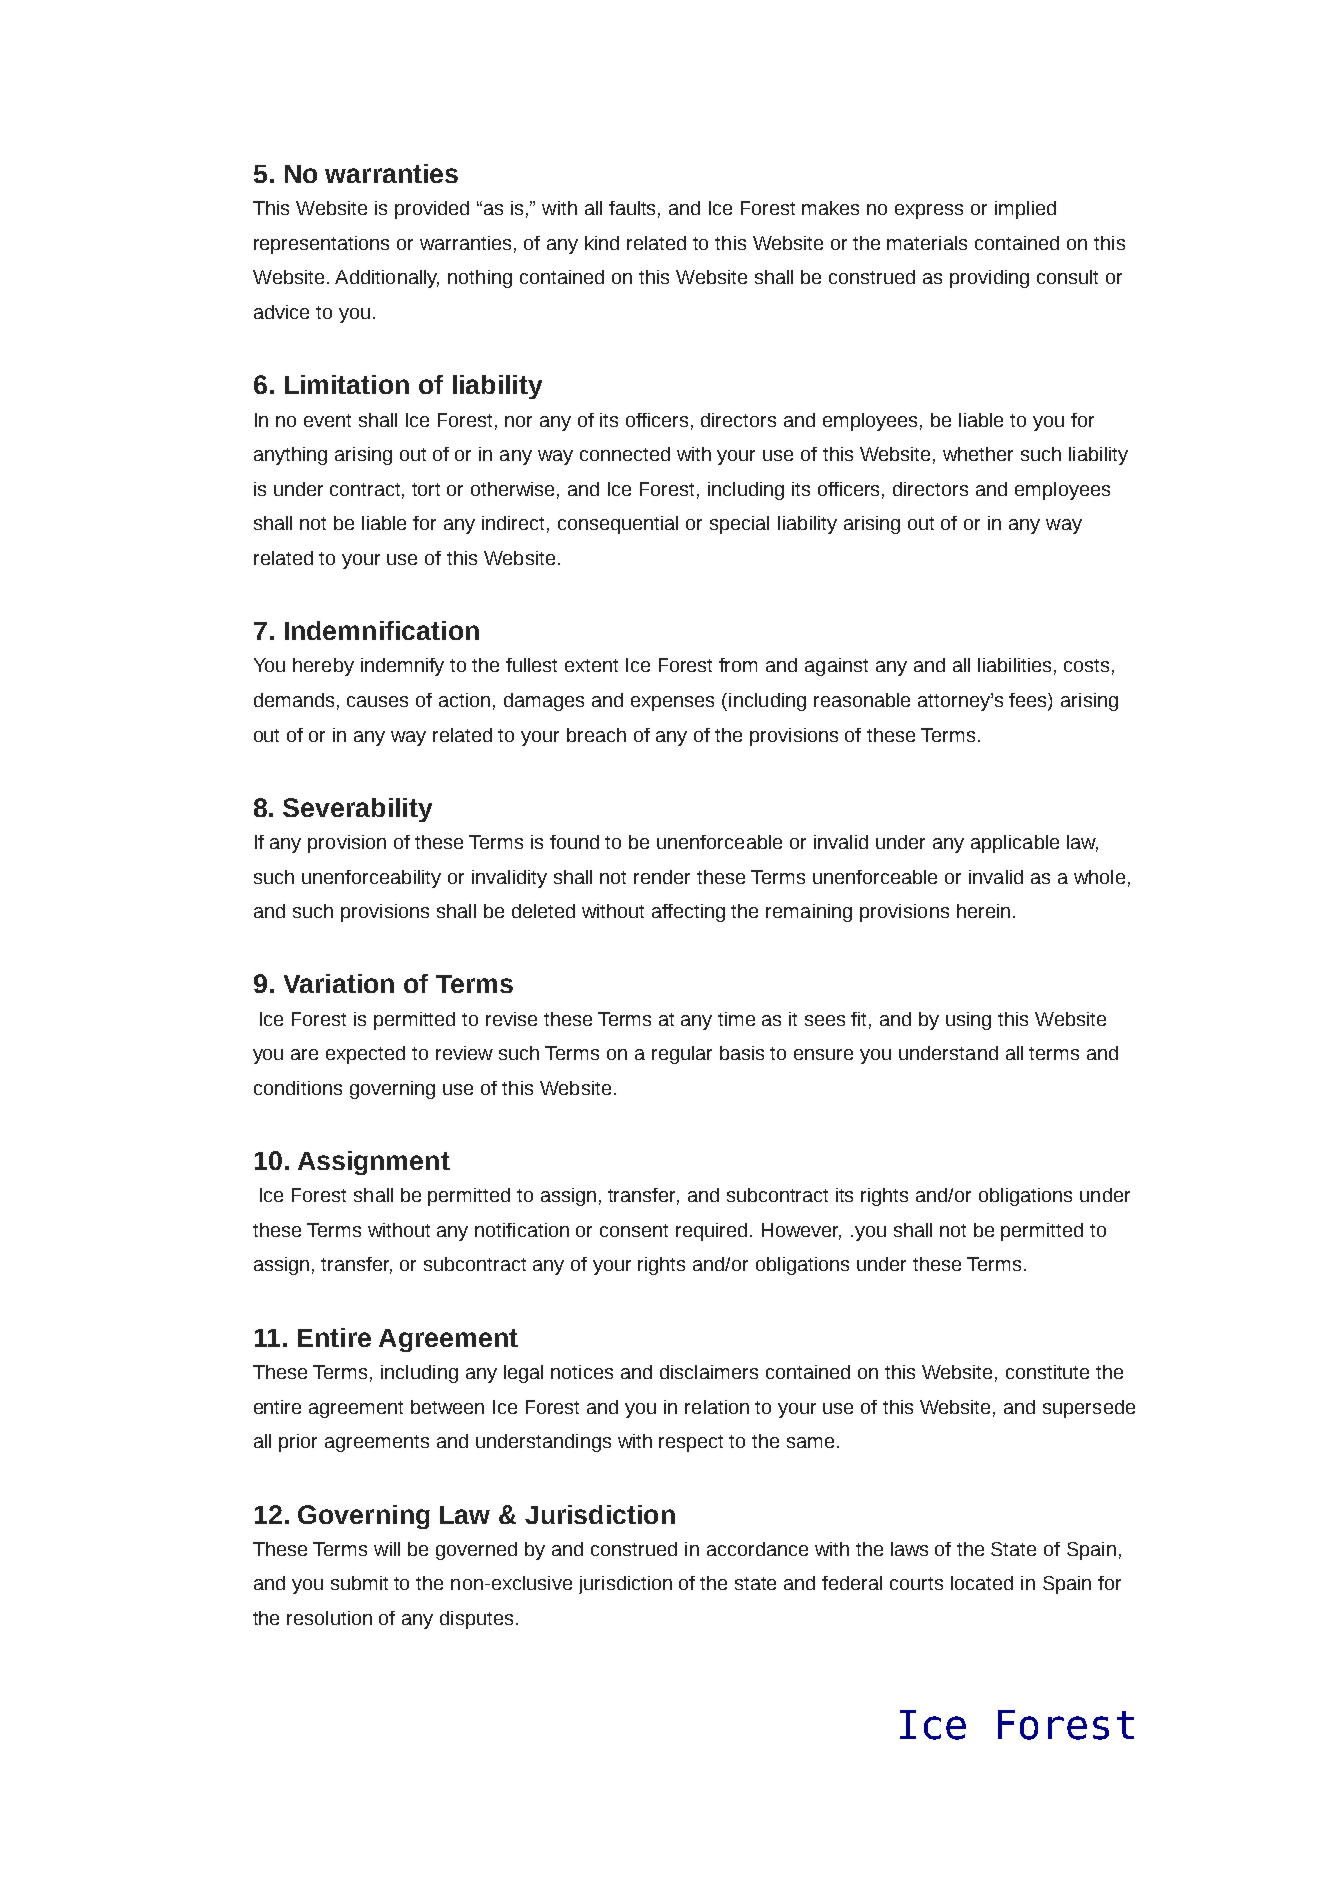  Describe the element at coordinates (688, 913) in the page. I see `affecting` at that location.
